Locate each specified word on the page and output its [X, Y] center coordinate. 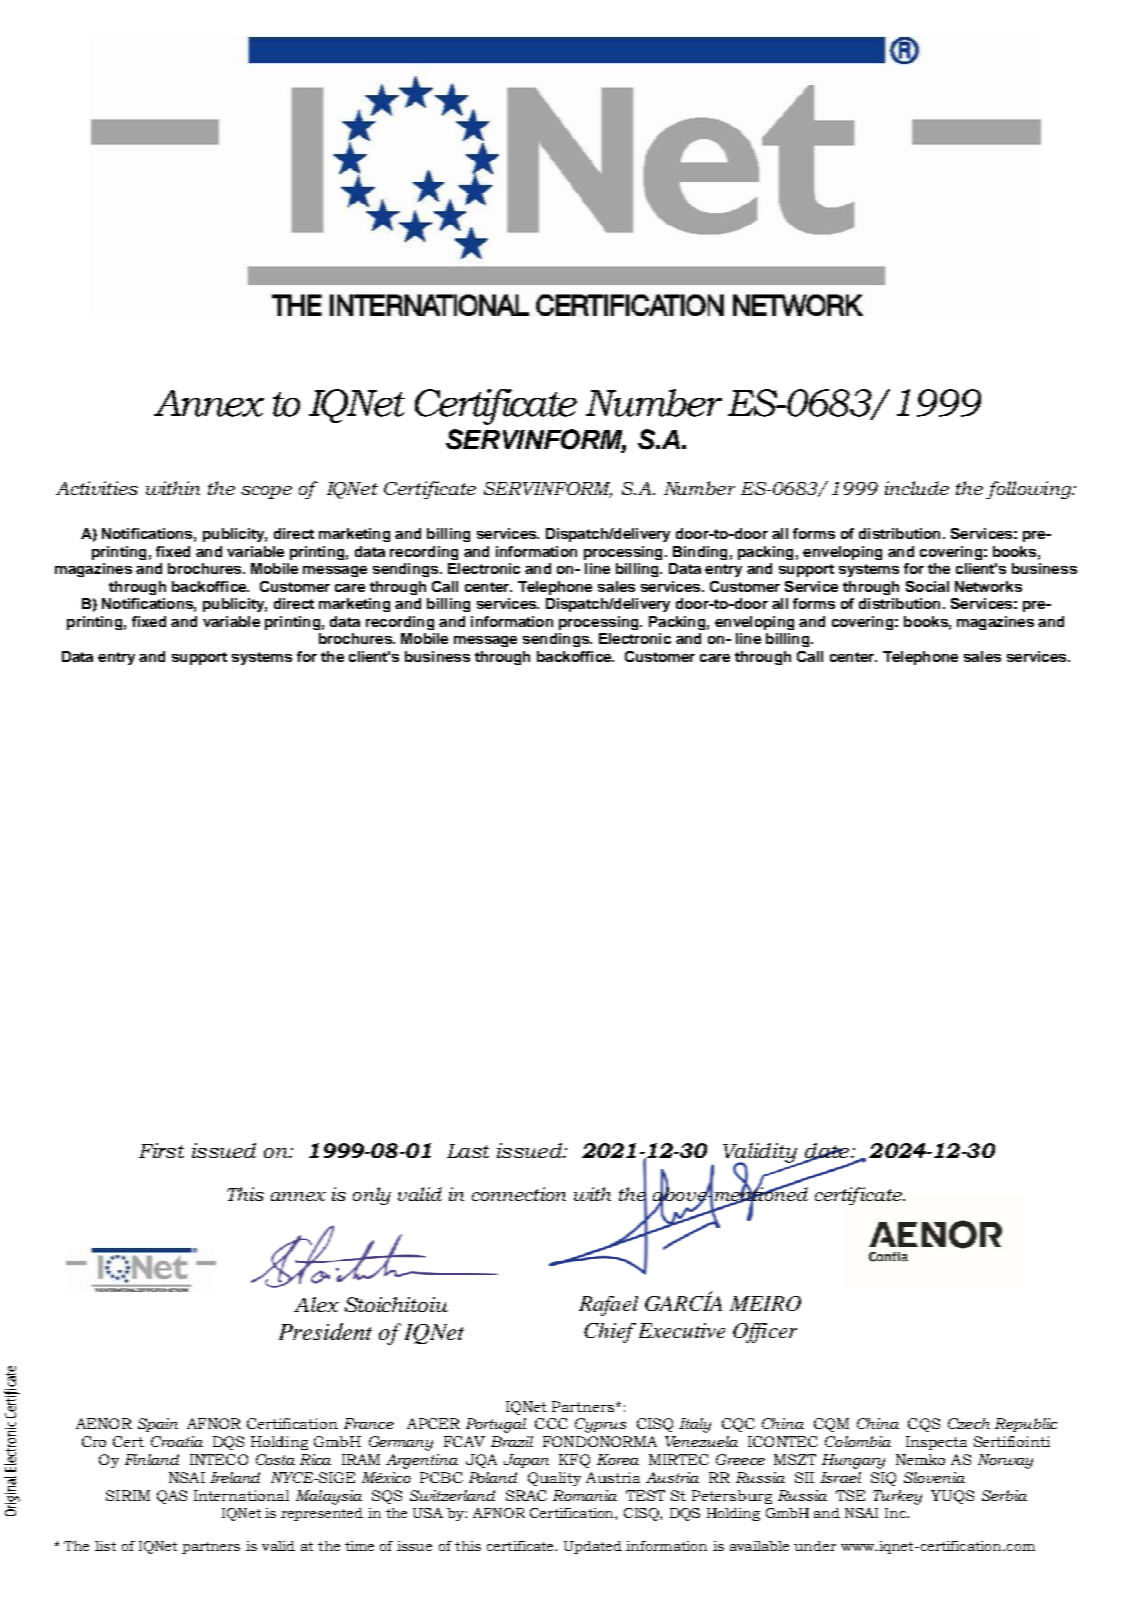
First [161, 1150]
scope [266, 492]
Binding [700, 553]
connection [519, 1194]
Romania [585, 1495]
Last [468, 1151]
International [241, 1495]
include [917, 488]
